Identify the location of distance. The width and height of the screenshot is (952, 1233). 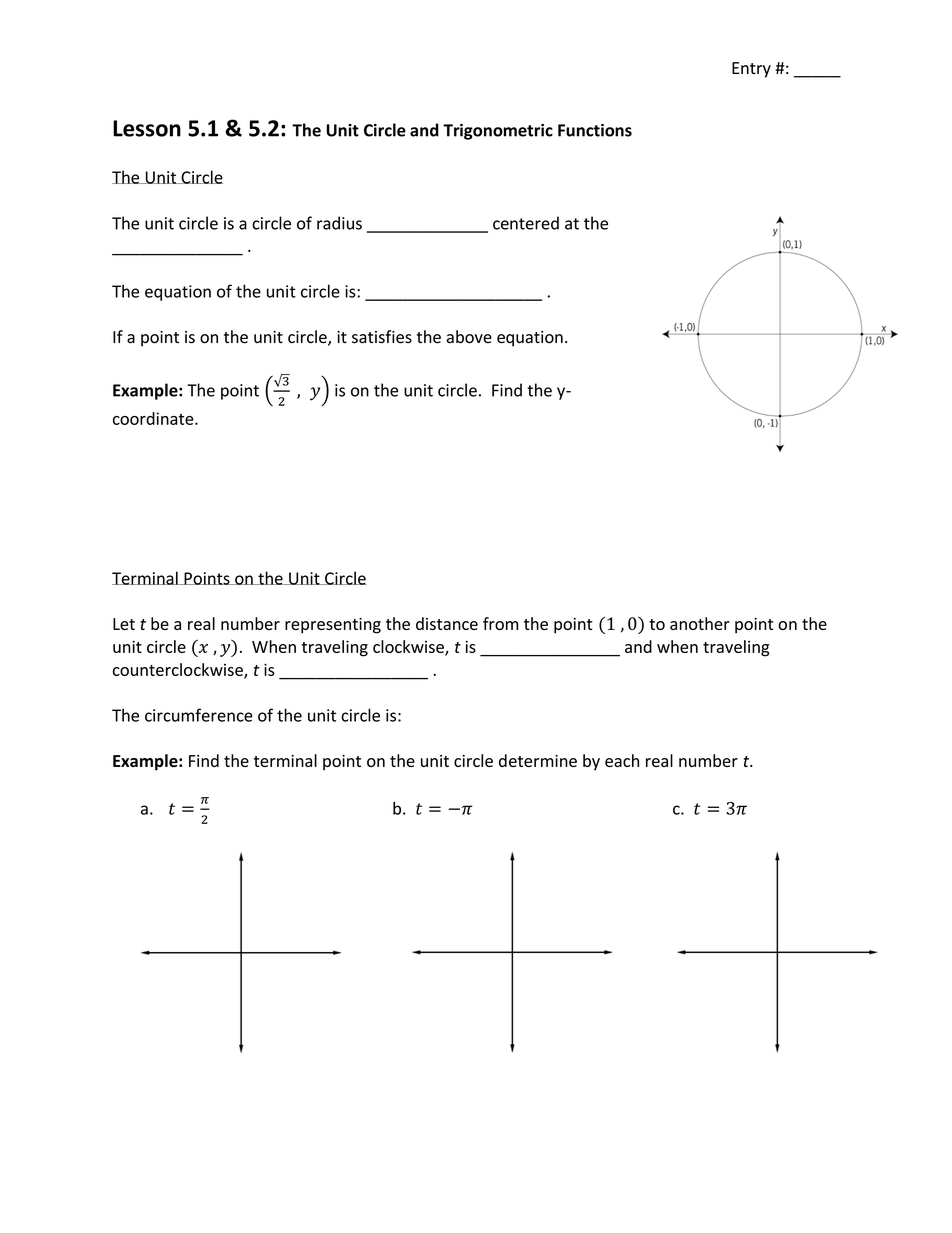
(447, 623).
